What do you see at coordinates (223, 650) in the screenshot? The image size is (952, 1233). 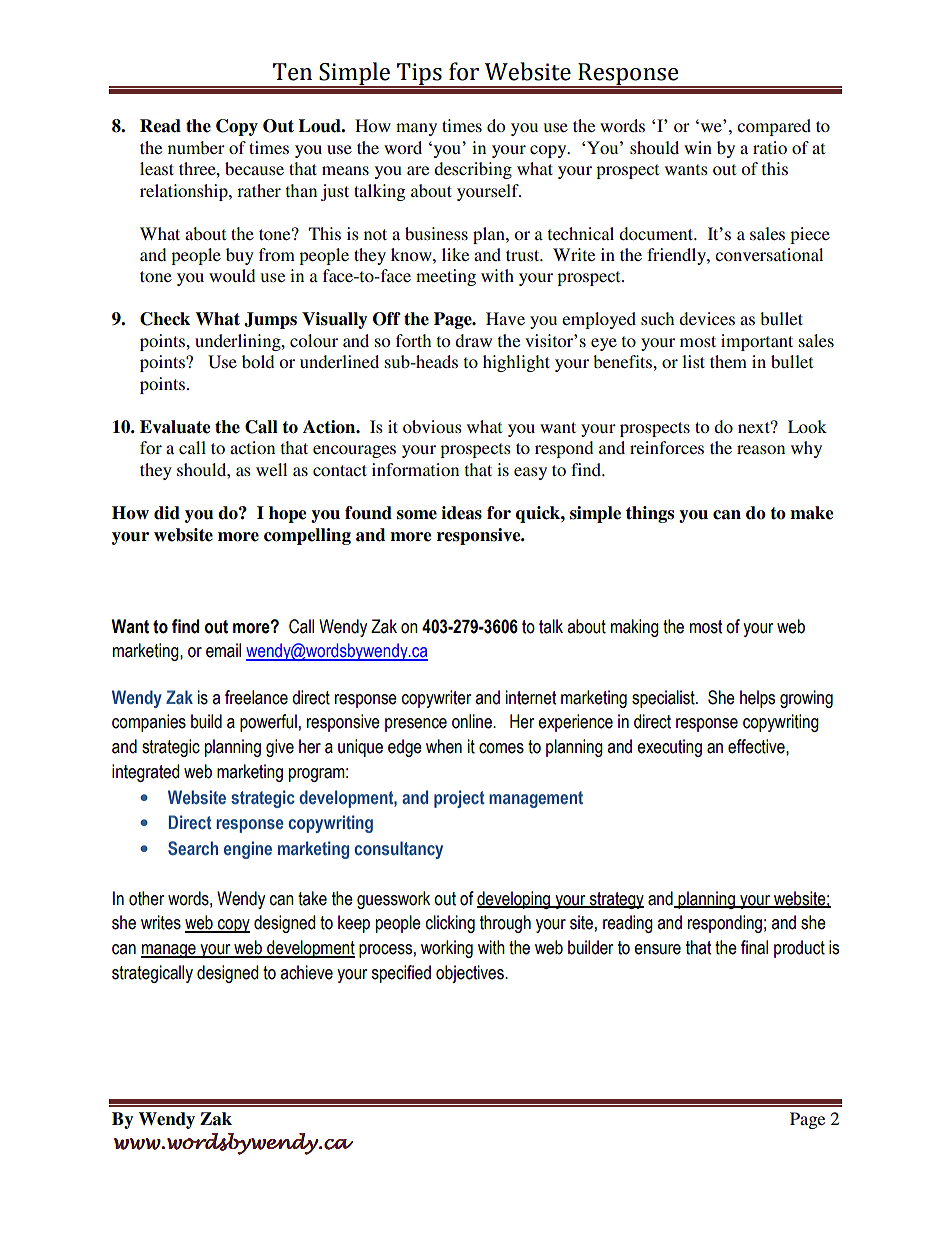 I see `email` at bounding box center [223, 650].
